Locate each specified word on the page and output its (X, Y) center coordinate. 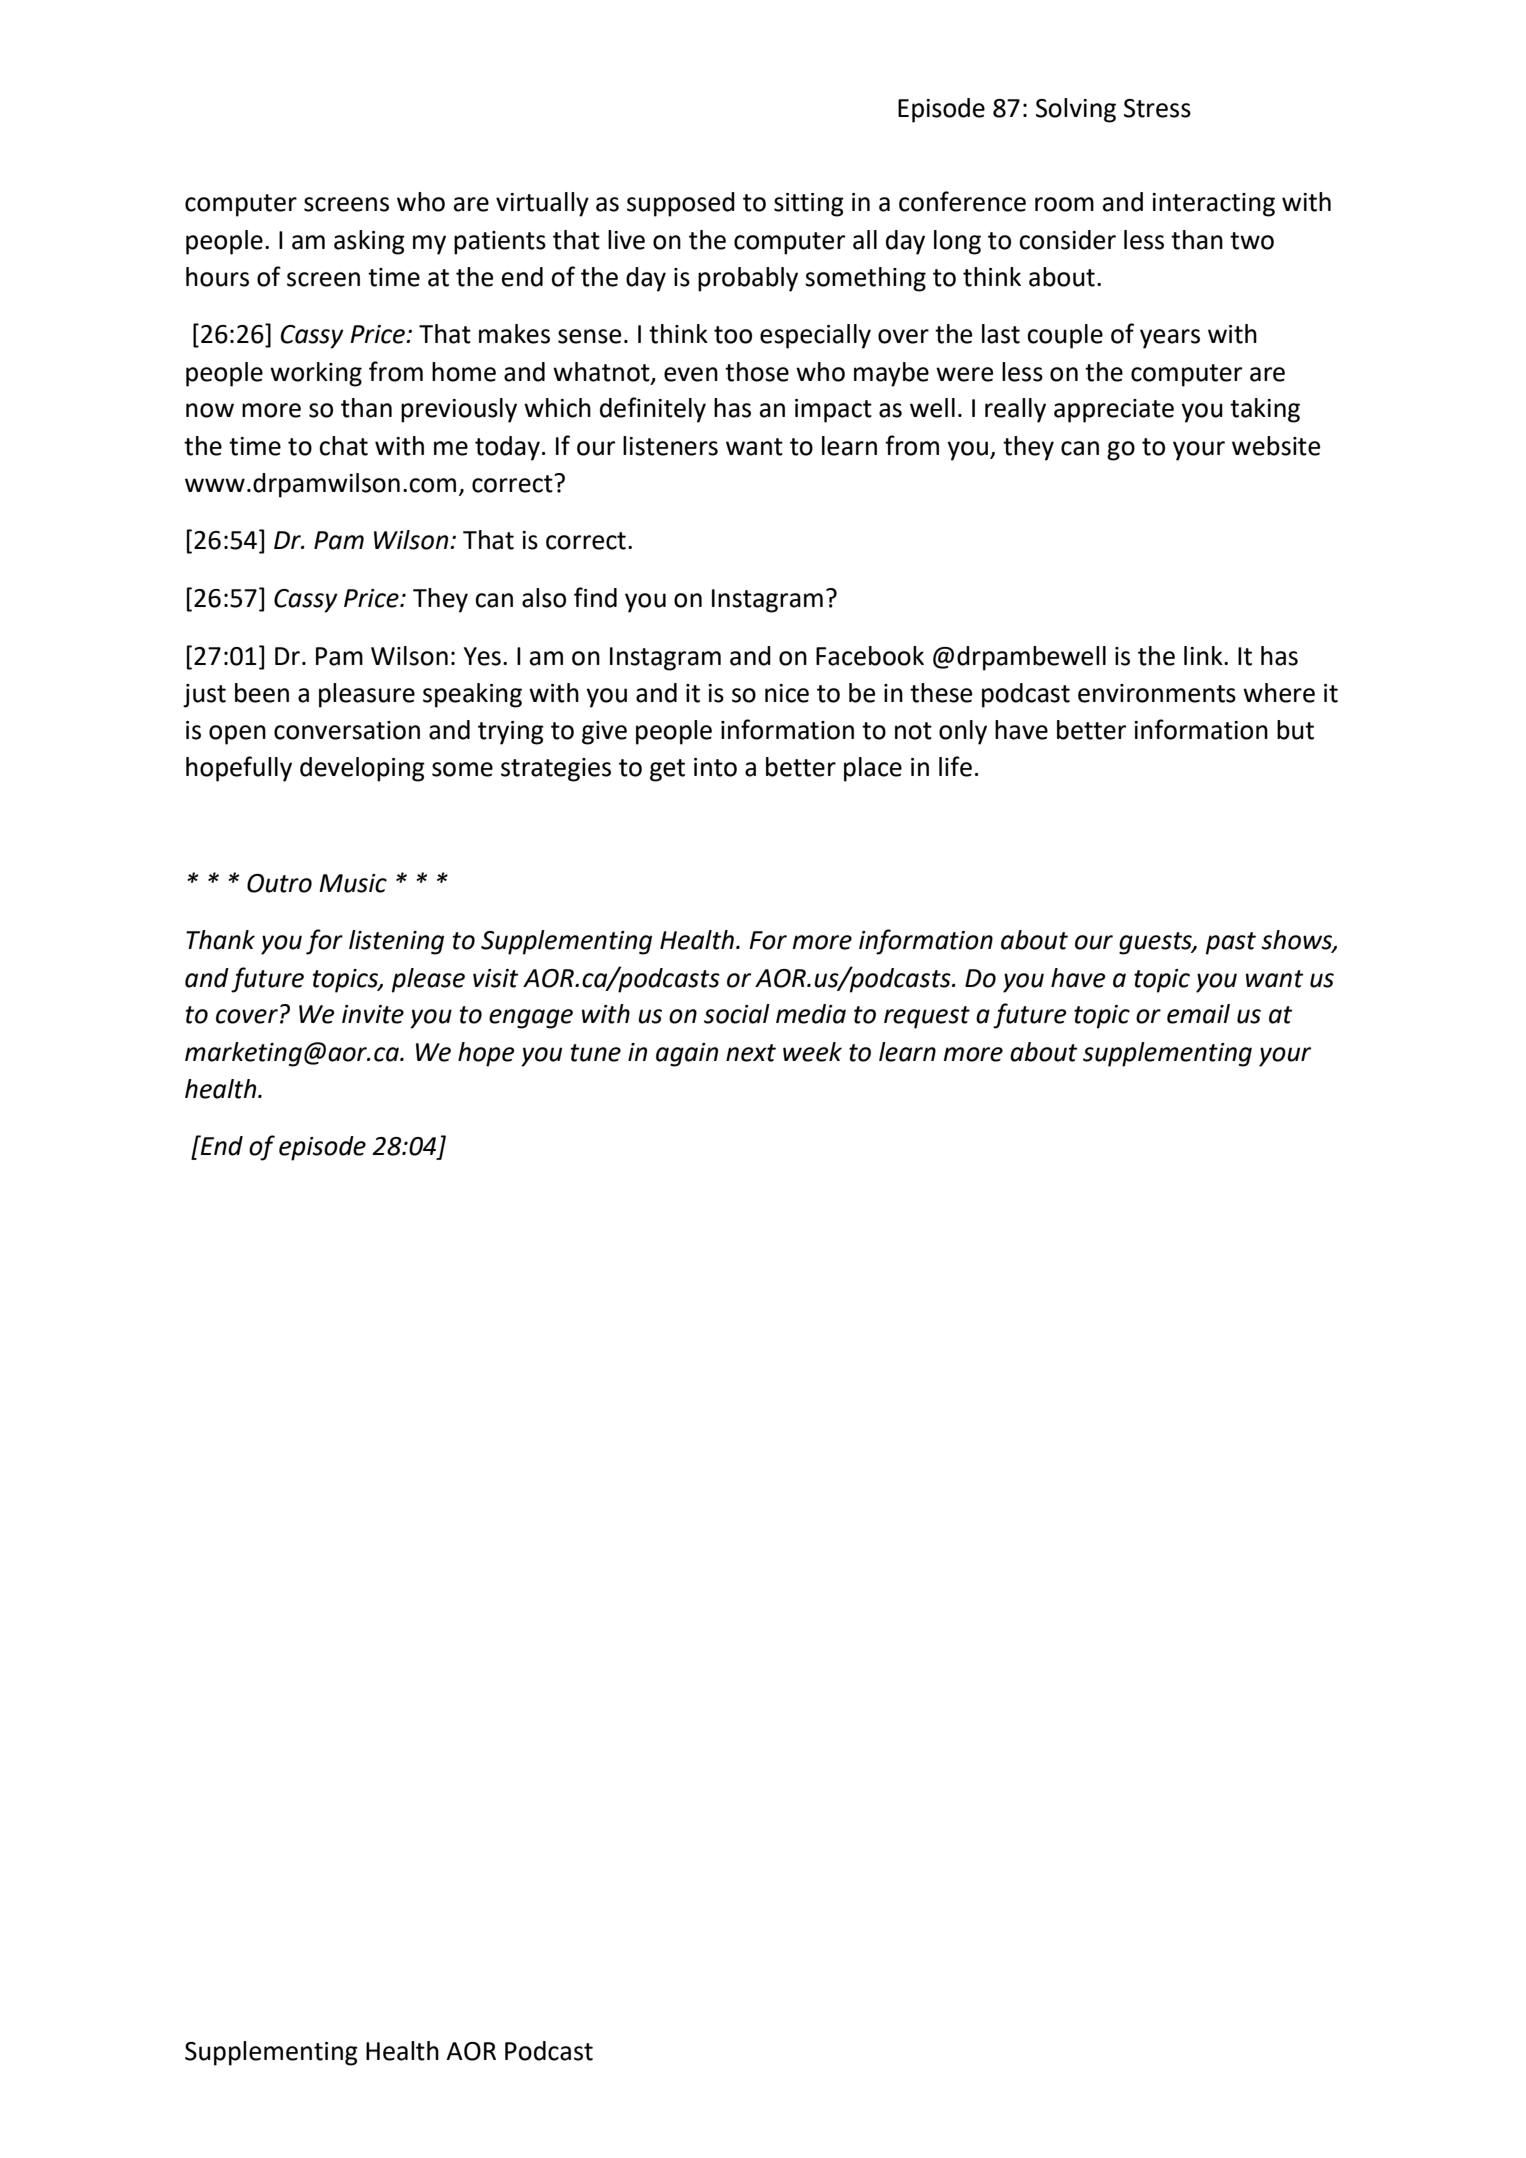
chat (343, 446)
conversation (347, 730)
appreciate (1114, 411)
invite (373, 1014)
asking (369, 242)
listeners (670, 446)
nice (787, 693)
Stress (1157, 108)
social (737, 1014)
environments (1157, 693)
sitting (809, 205)
